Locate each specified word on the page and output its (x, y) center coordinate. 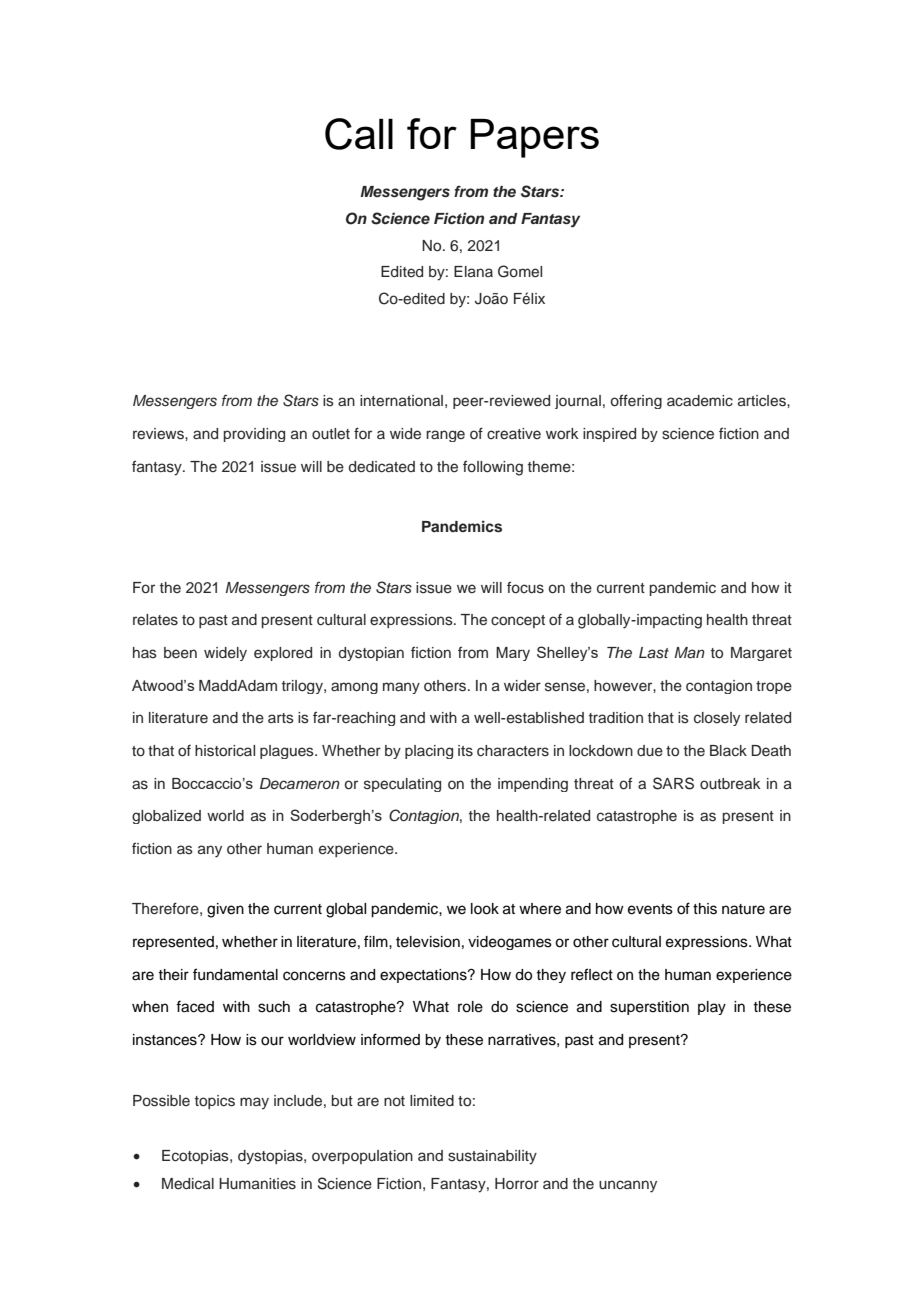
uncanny (628, 1186)
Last (654, 653)
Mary (513, 654)
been (180, 653)
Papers (534, 138)
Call (359, 134)
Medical (188, 1184)
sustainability (492, 1157)
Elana (473, 271)
